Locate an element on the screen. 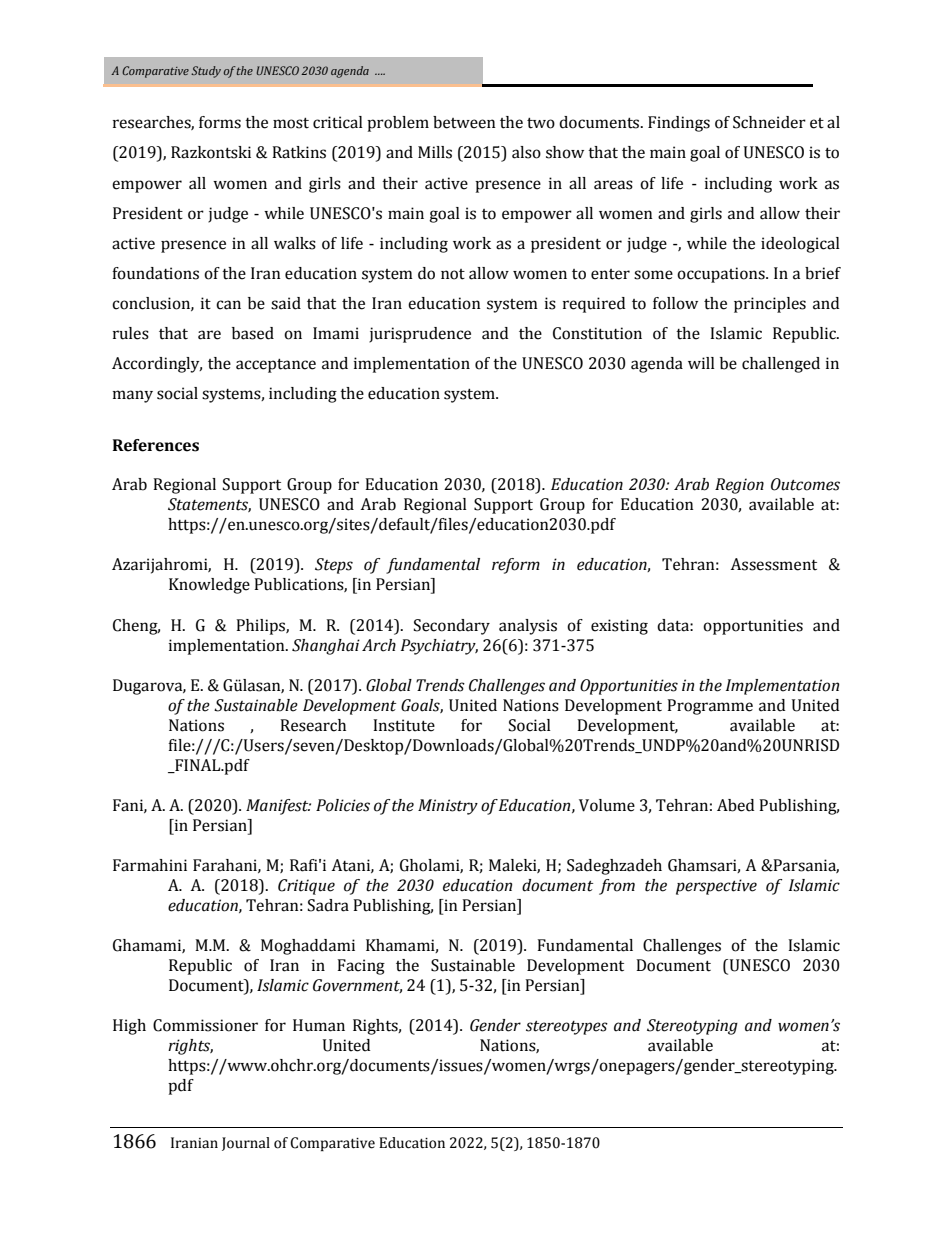  Assessment is located at coordinates (773, 564).
